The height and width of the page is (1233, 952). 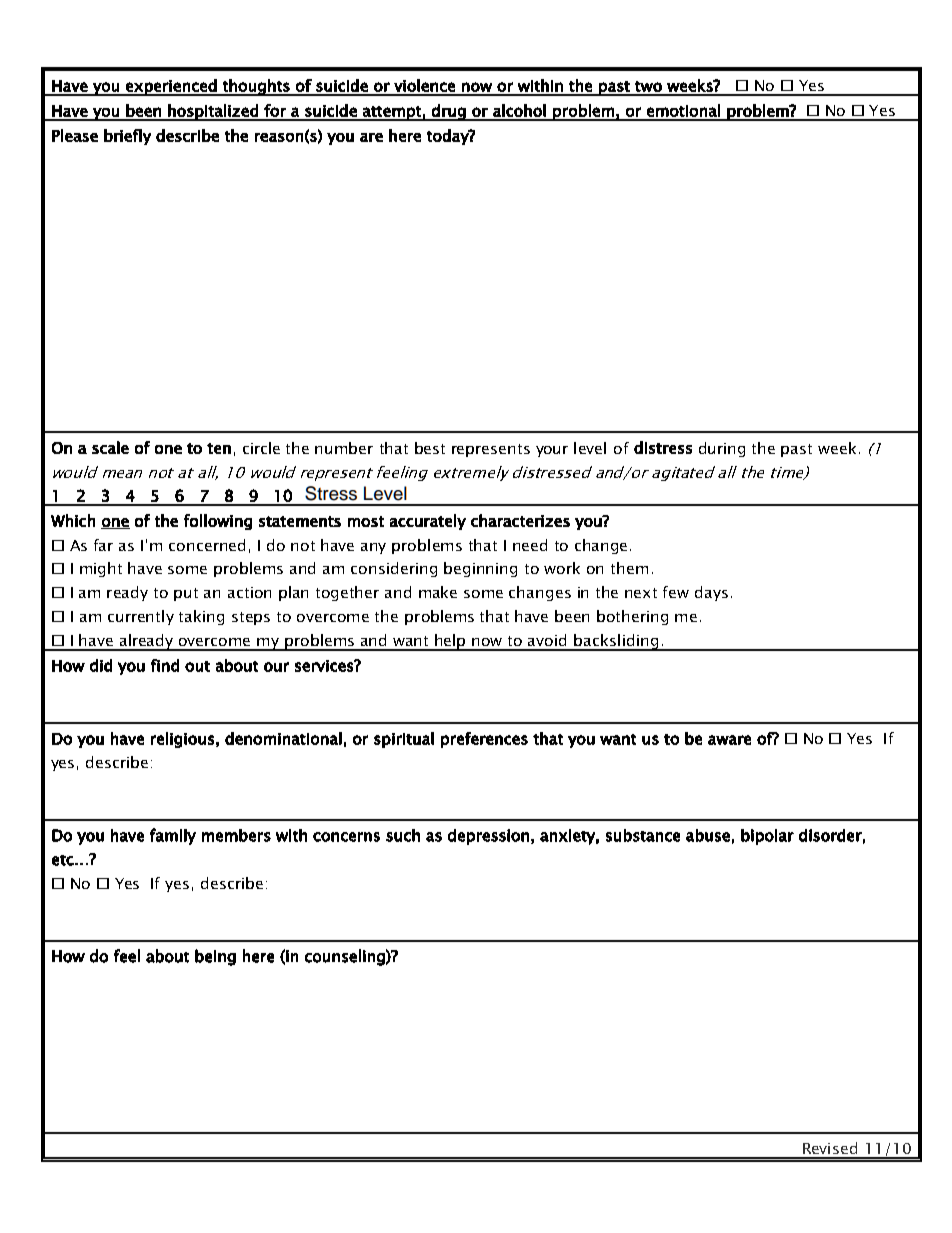 What do you see at coordinates (708, 835) in the page?
I see `abuse` at bounding box center [708, 835].
